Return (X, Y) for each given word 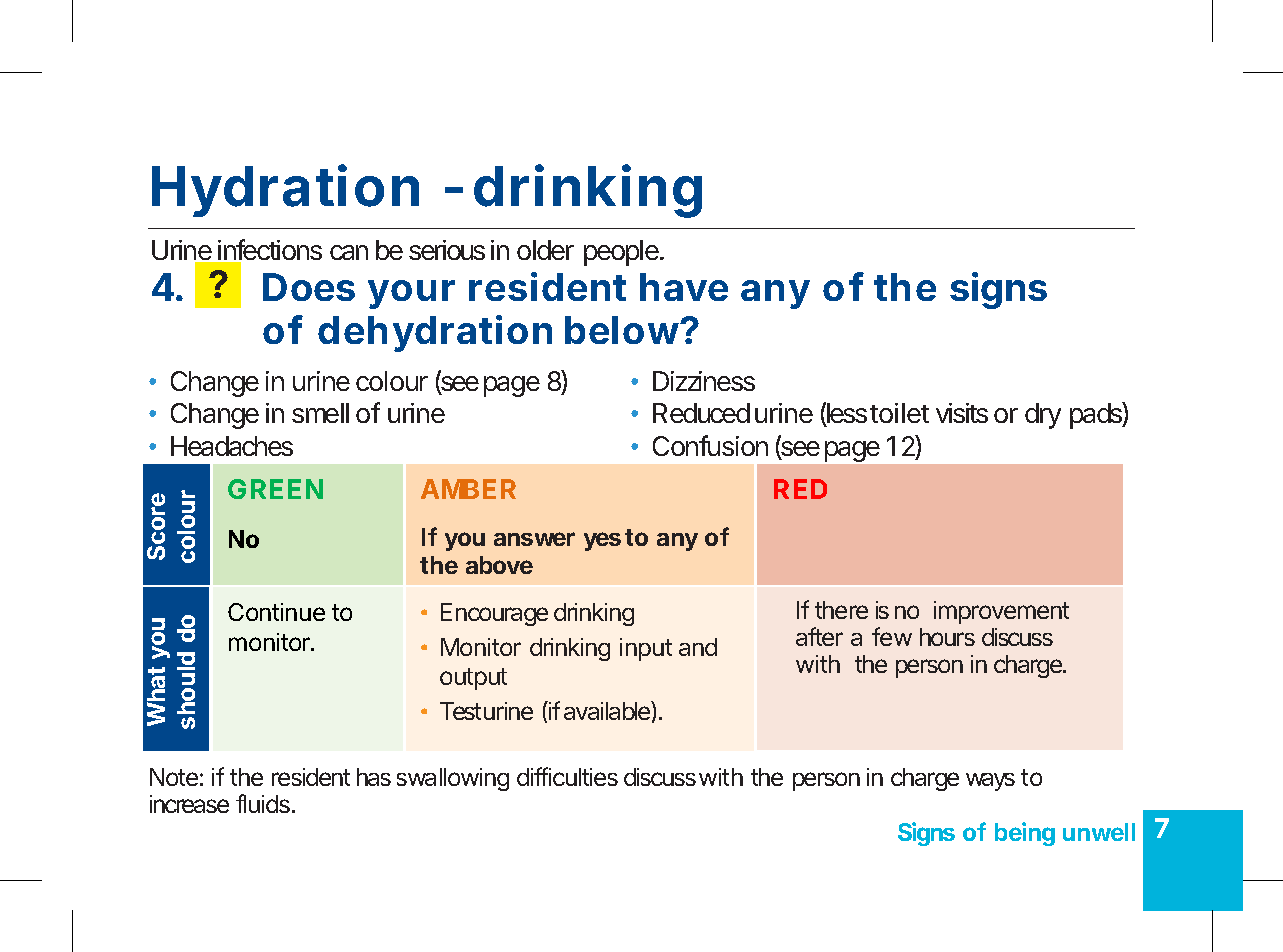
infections (269, 251)
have (684, 287)
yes (602, 541)
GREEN (275, 489)
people (622, 253)
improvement (1001, 612)
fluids (264, 803)
